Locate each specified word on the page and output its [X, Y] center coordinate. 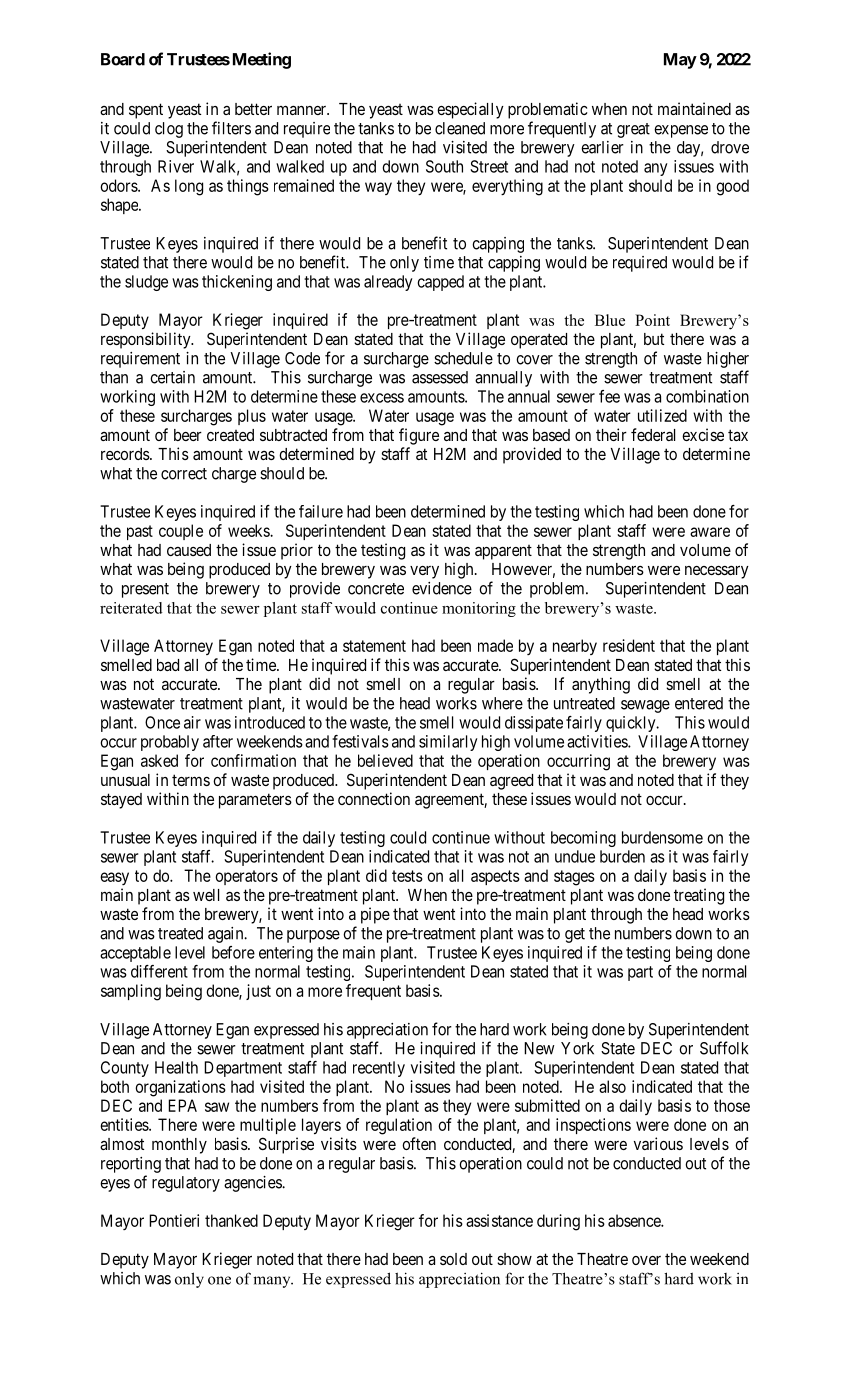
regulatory [186, 1184]
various [658, 1143]
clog [169, 130]
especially [470, 110]
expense [681, 131]
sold [453, 1259]
